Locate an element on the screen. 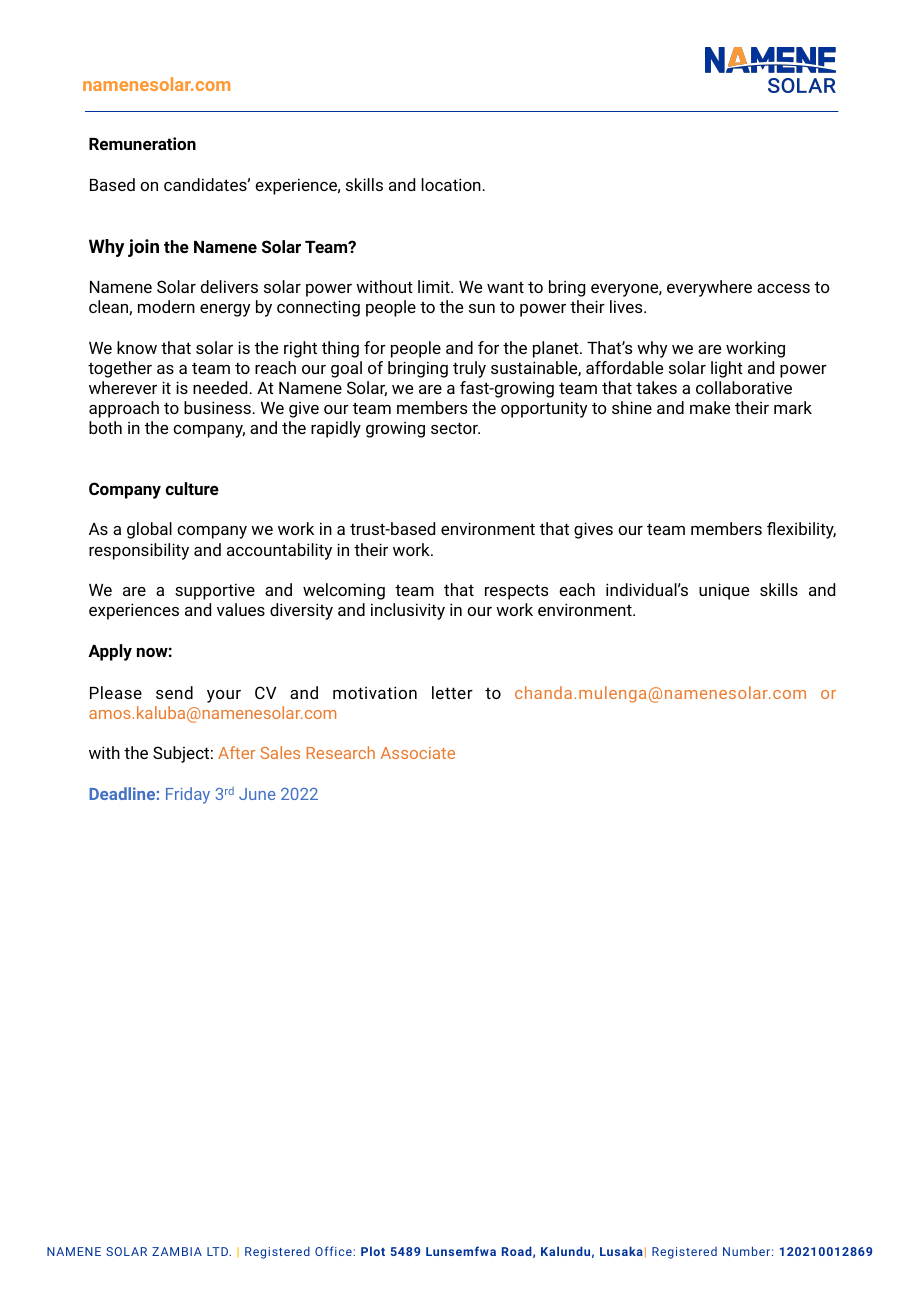 Image resolution: width=924 pixels, height=1308 pixels. Associate is located at coordinates (418, 753).
